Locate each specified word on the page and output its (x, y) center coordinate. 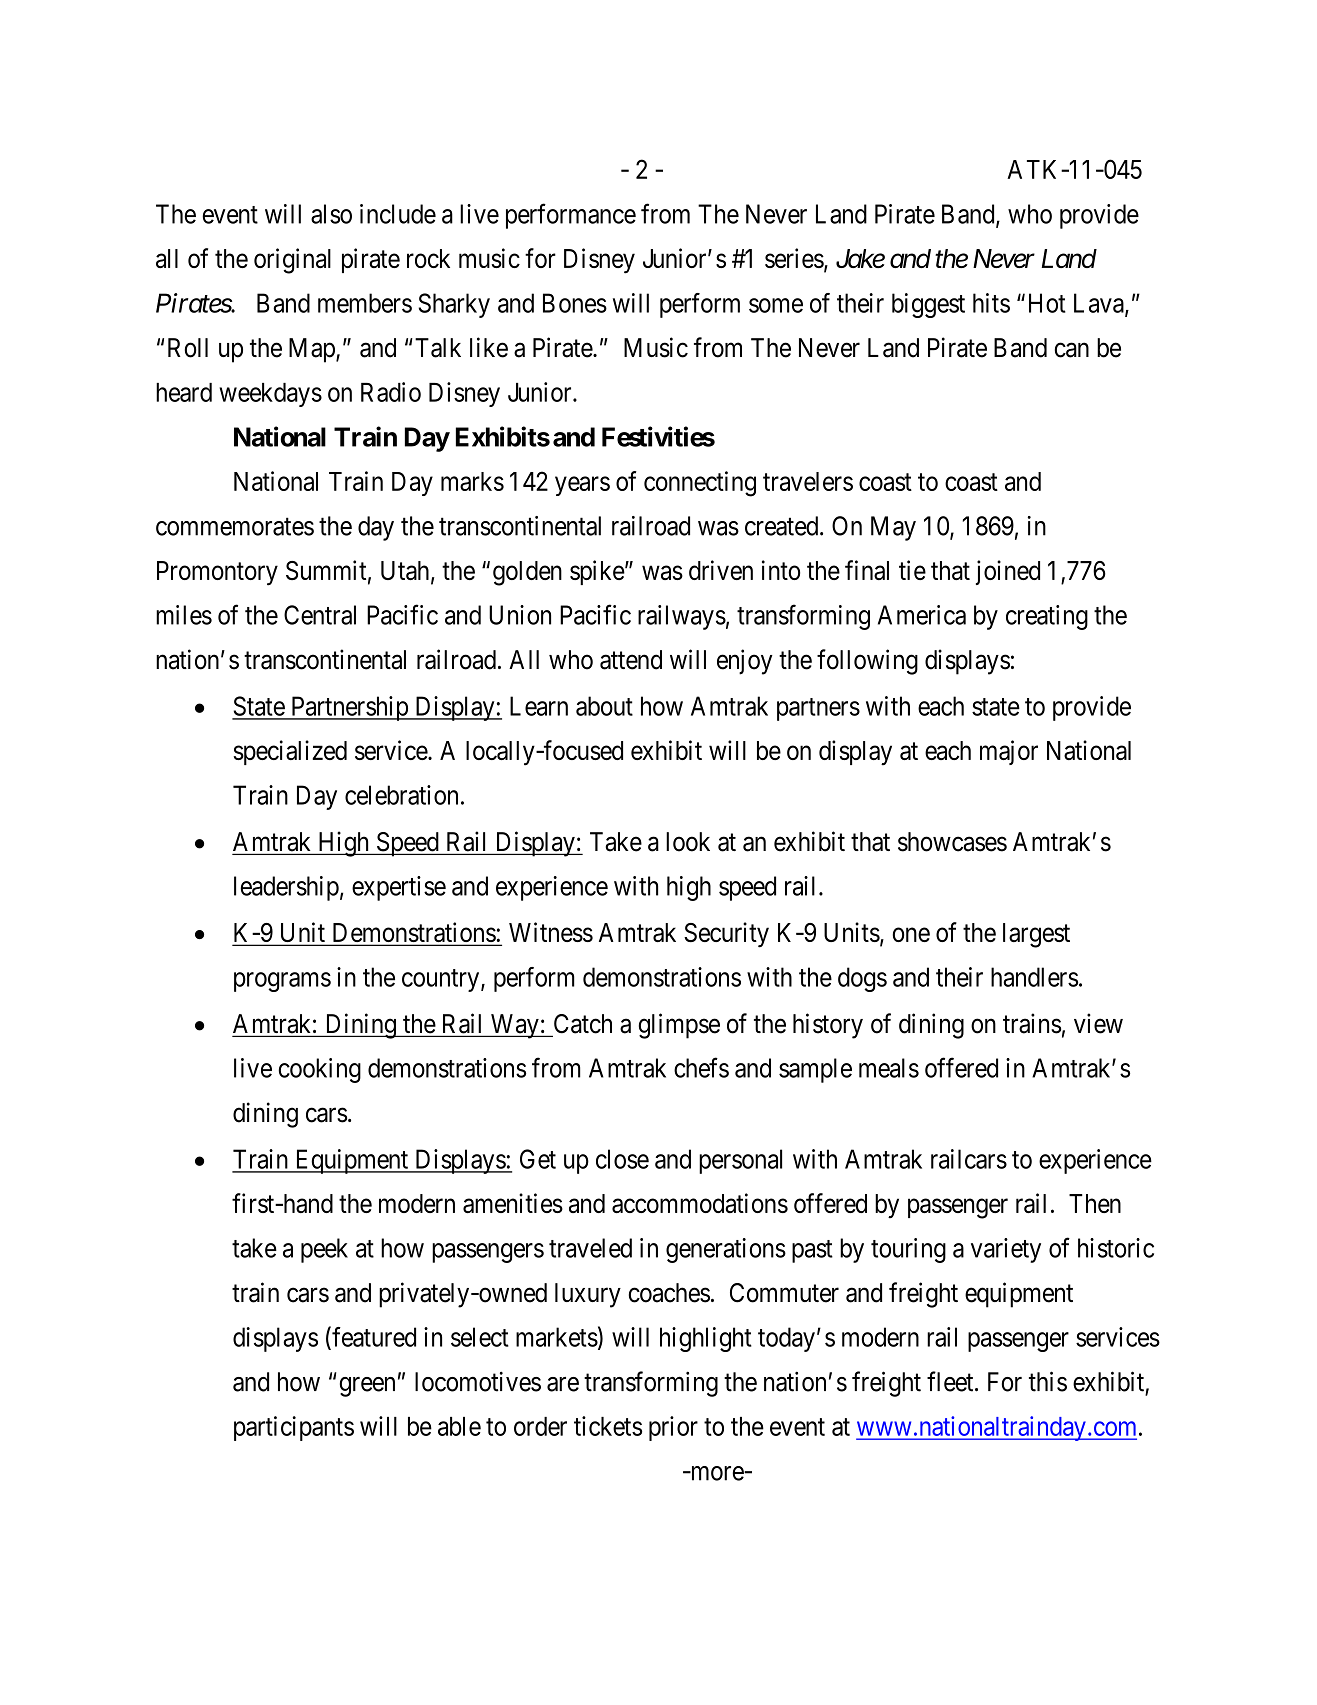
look (688, 842)
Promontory (217, 573)
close (622, 1159)
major (1009, 752)
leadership (286, 888)
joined (1008, 572)
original (292, 261)
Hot (1047, 303)
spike (597, 572)
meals (889, 1068)
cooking (319, 1070)
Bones (575, 303)
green (367, 1387)
